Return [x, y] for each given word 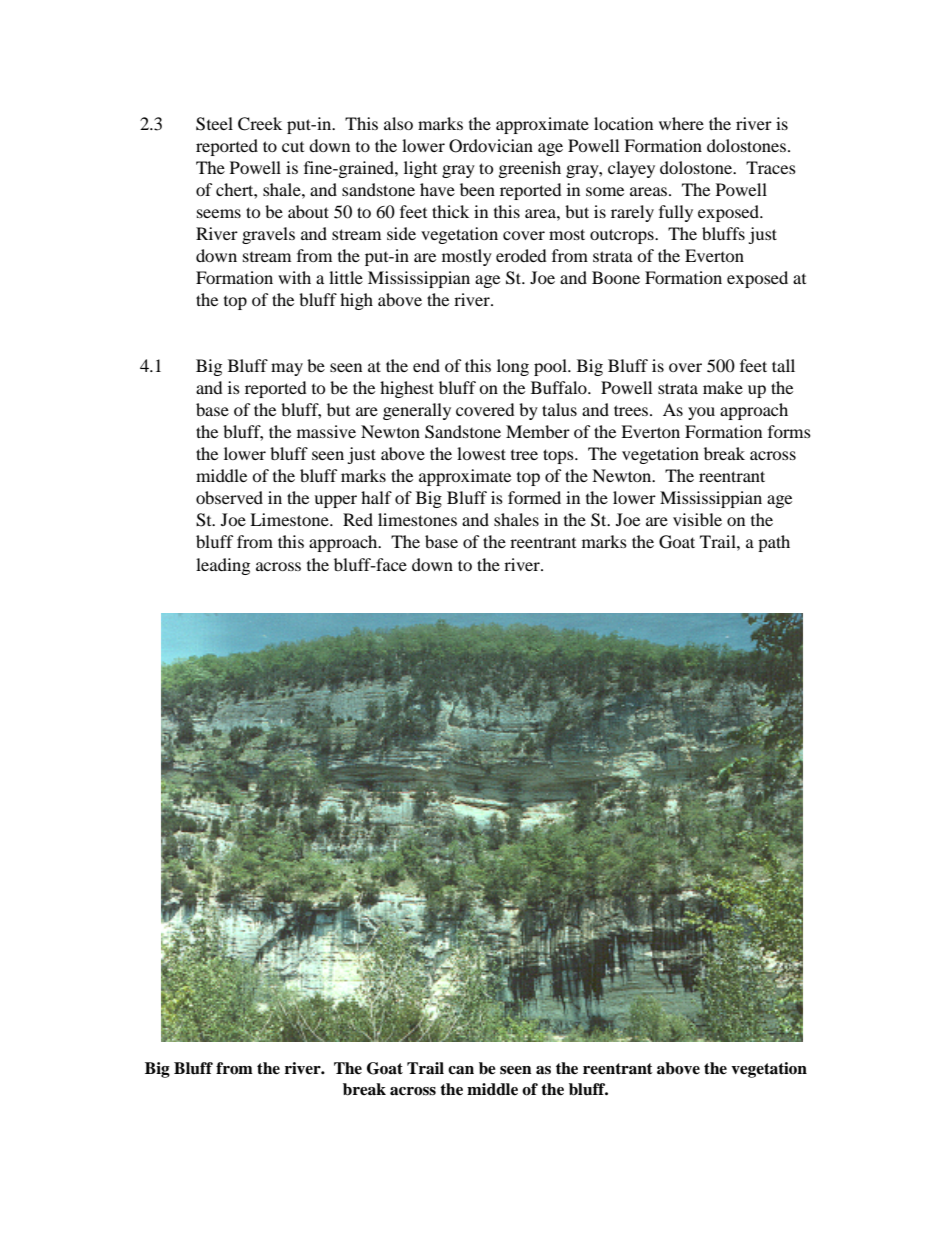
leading [223, 566]
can [461, 1070]
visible [697, 519]
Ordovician [491, 146]
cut [293, 147]
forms [789, 431]
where [681, 123]
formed [534, 497]
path [774, 543]
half [376, 497]
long [513, 367]
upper [335, 501]
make [723, 387]
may [287, 369]
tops [559, 456]
